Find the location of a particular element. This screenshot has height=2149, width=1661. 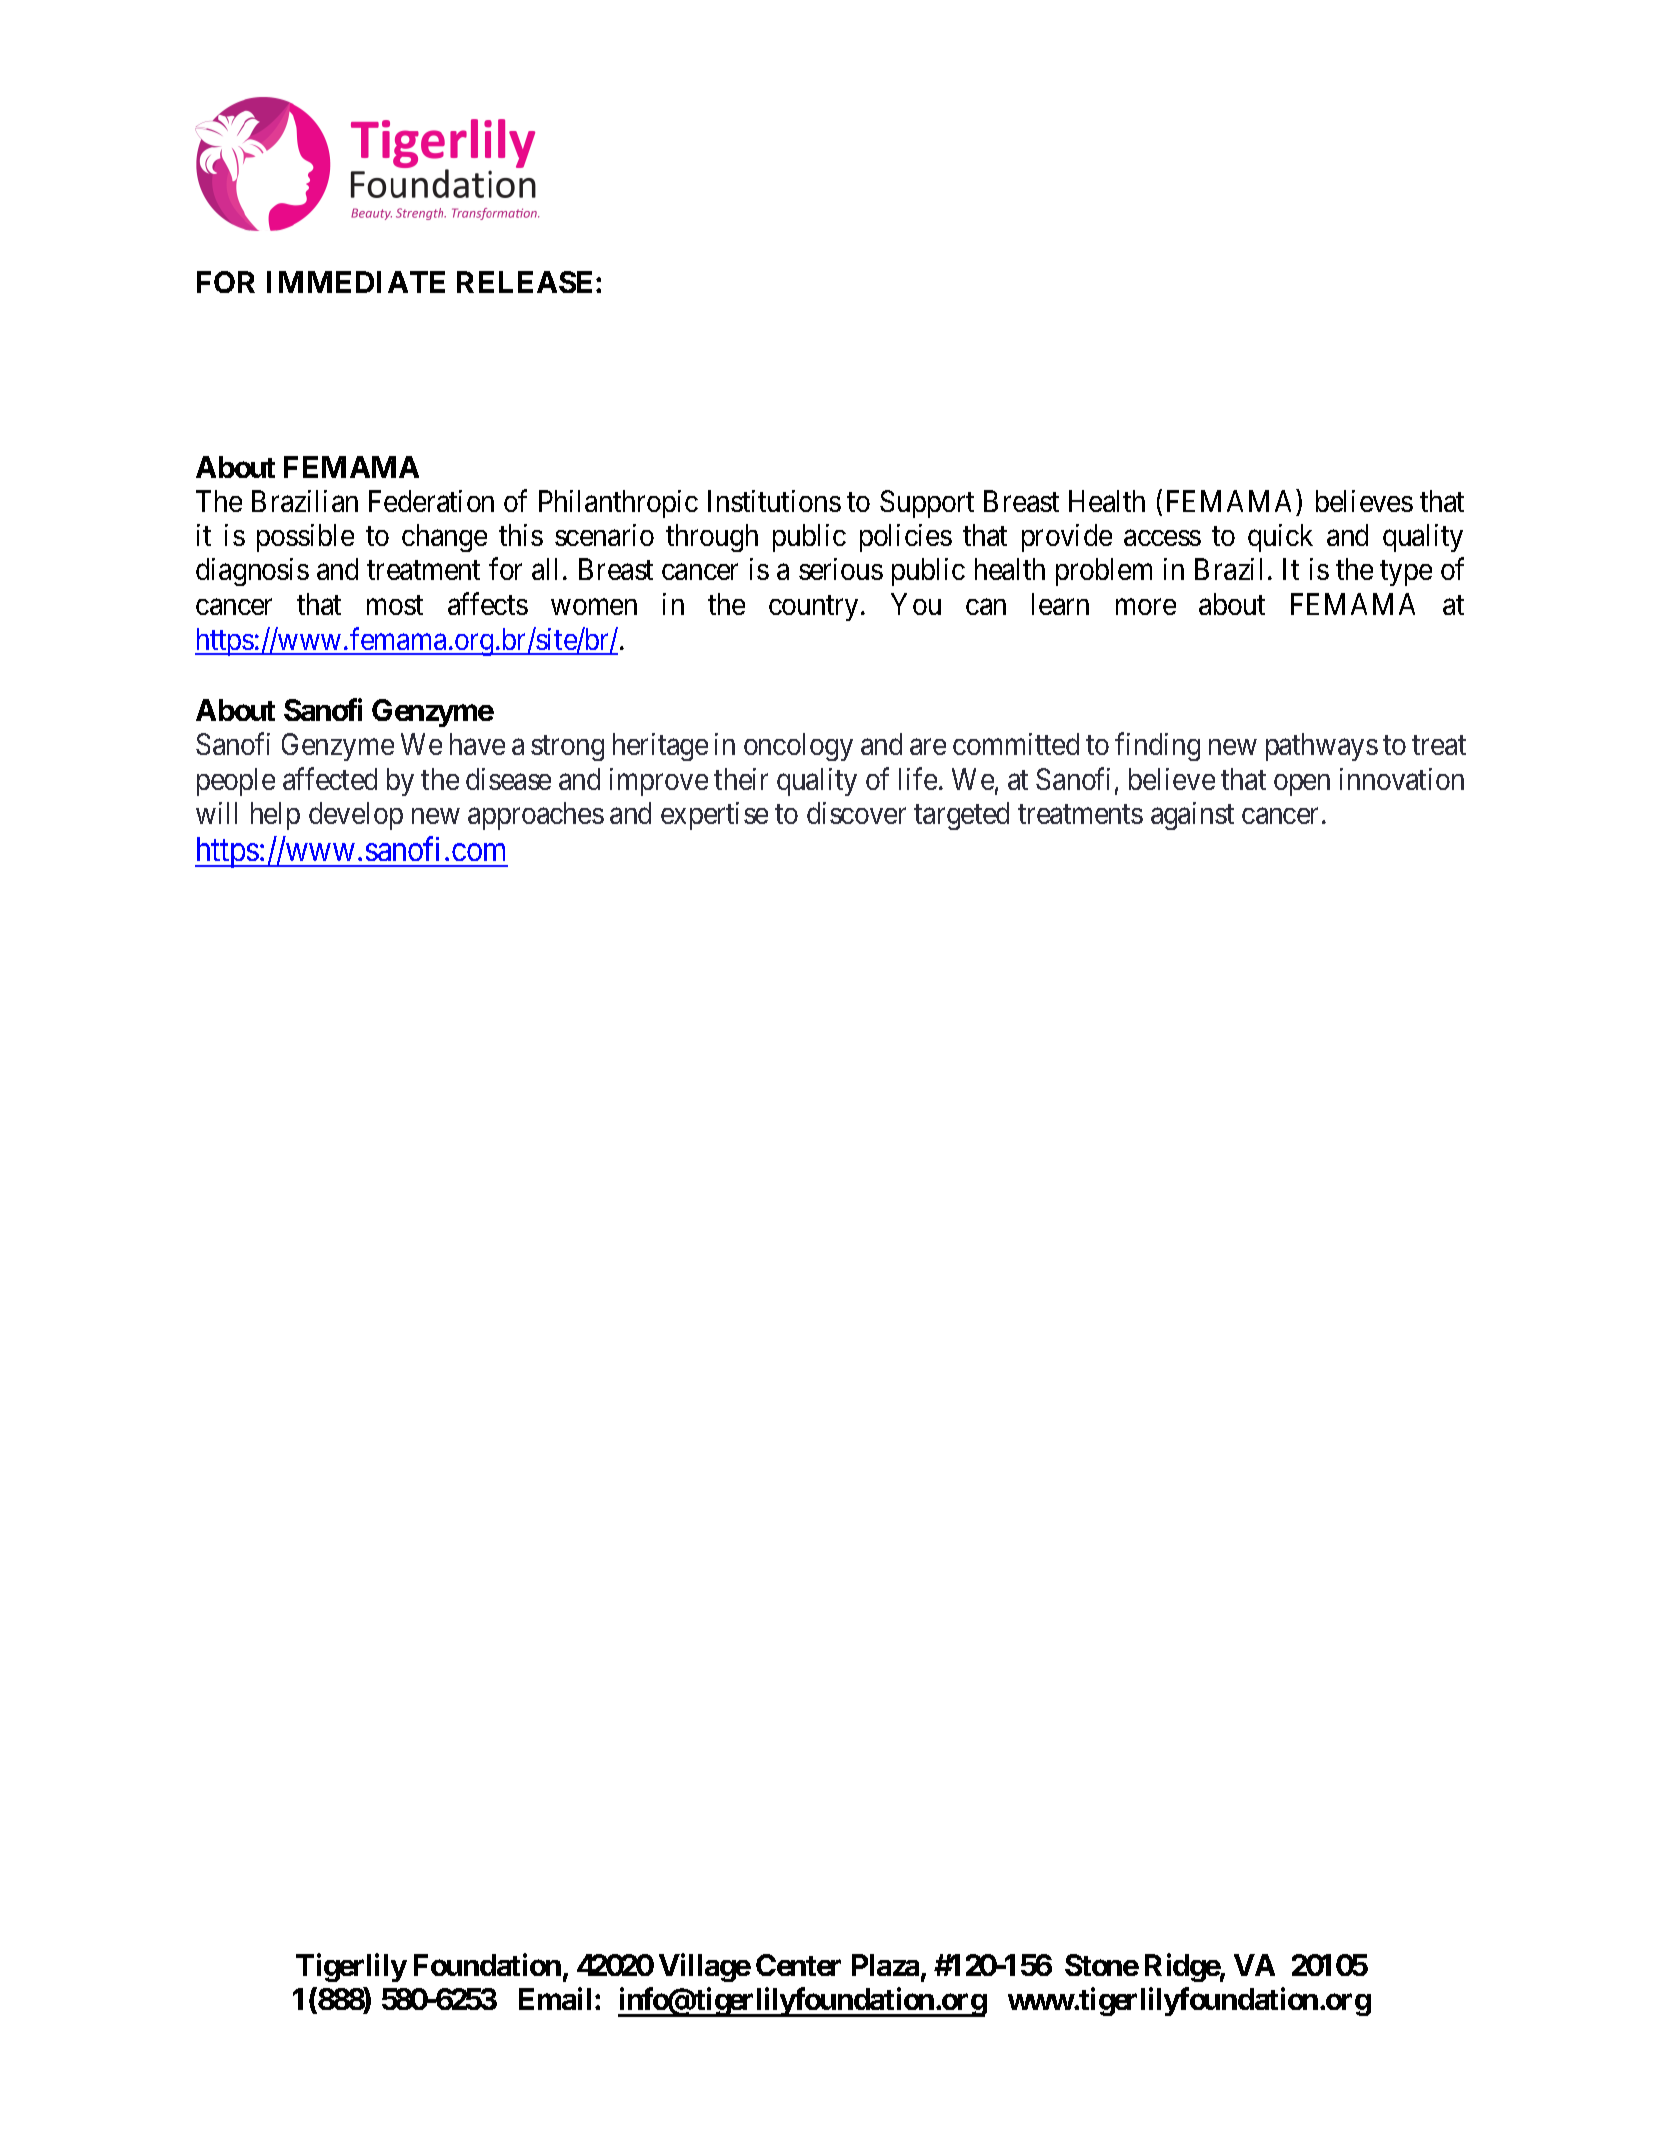

quick is located at coordinates (1280, 538).
